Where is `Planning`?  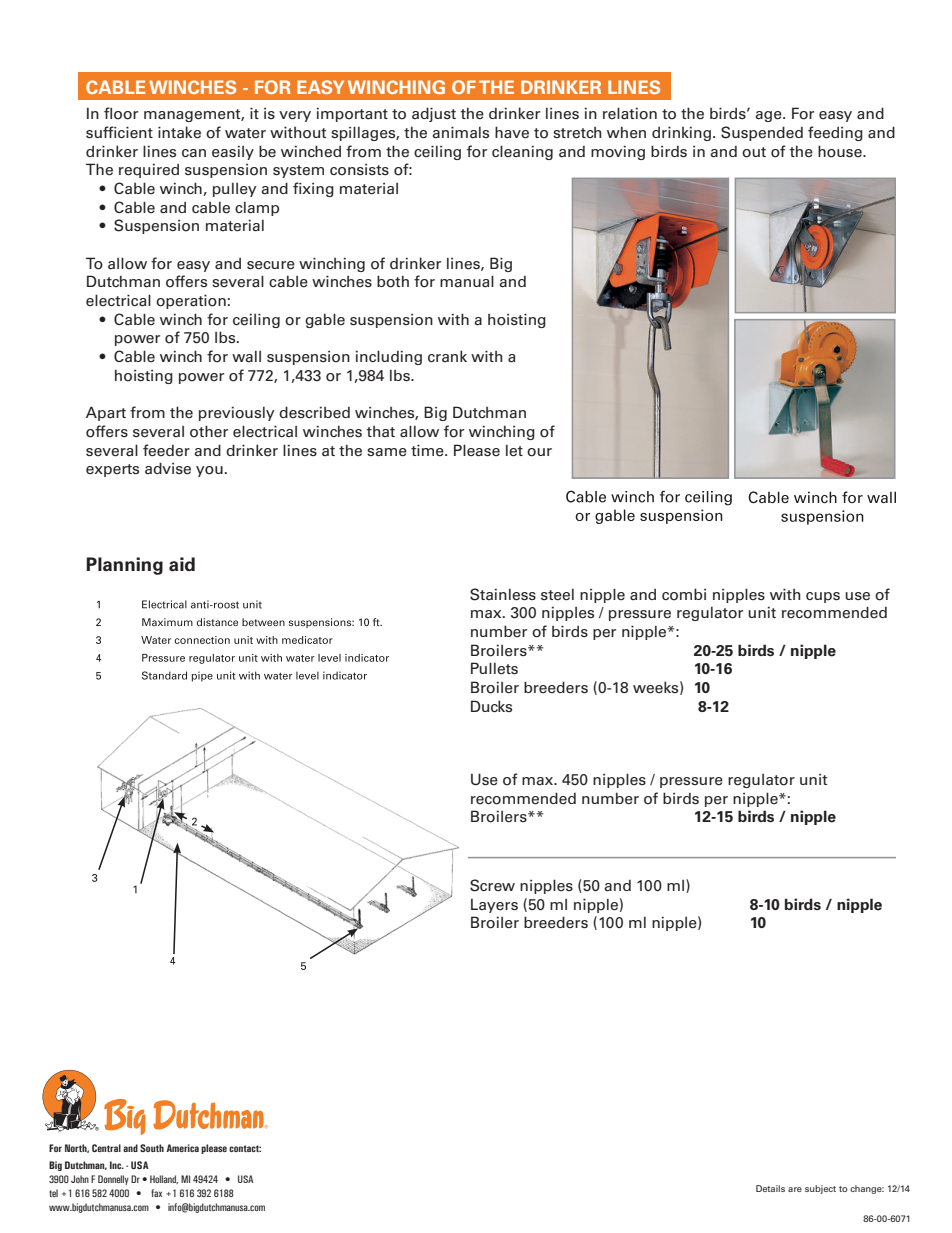
Planning is located at coordinates (124, 566).
